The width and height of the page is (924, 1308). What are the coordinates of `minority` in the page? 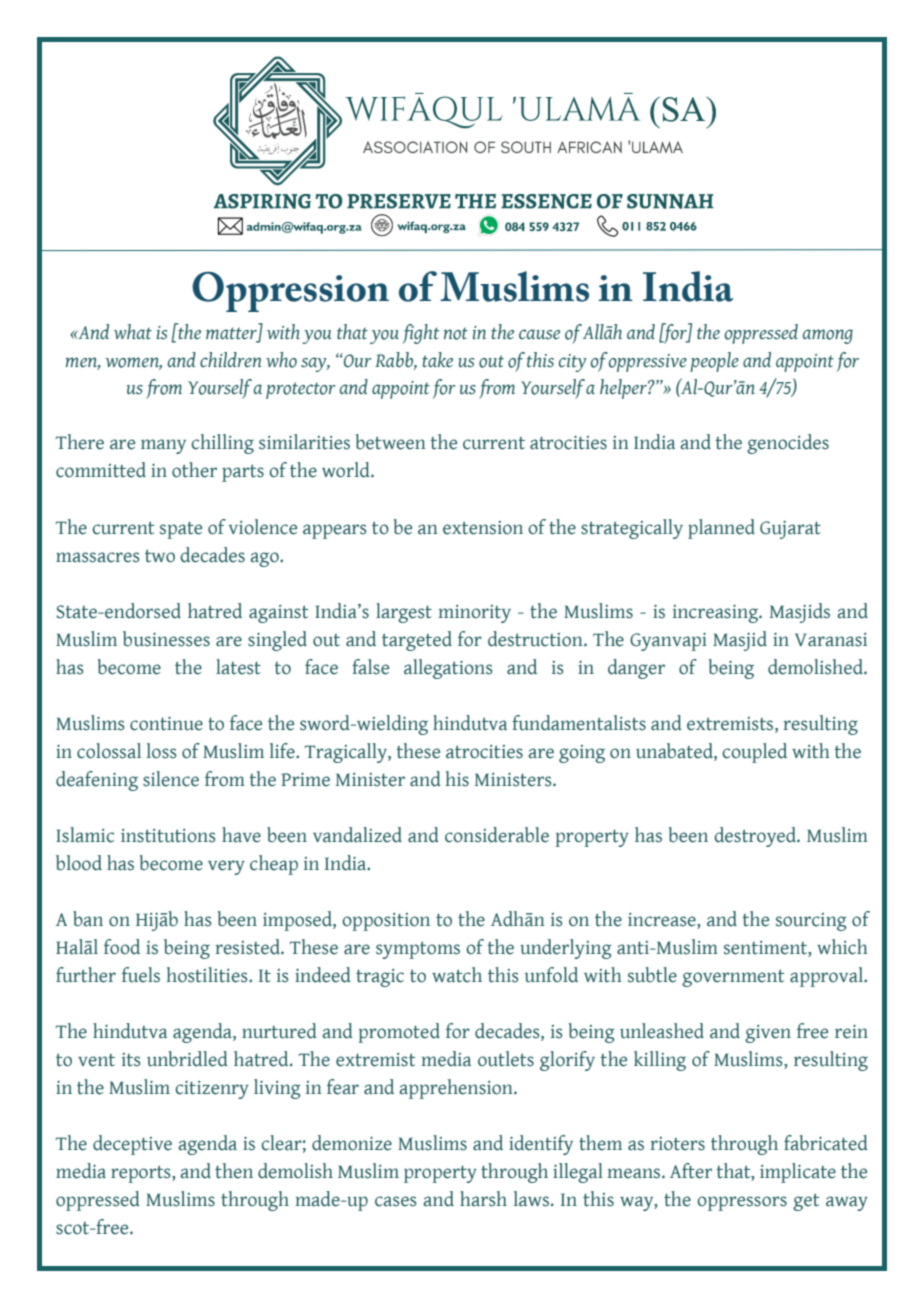 It's located at (474, 614).
